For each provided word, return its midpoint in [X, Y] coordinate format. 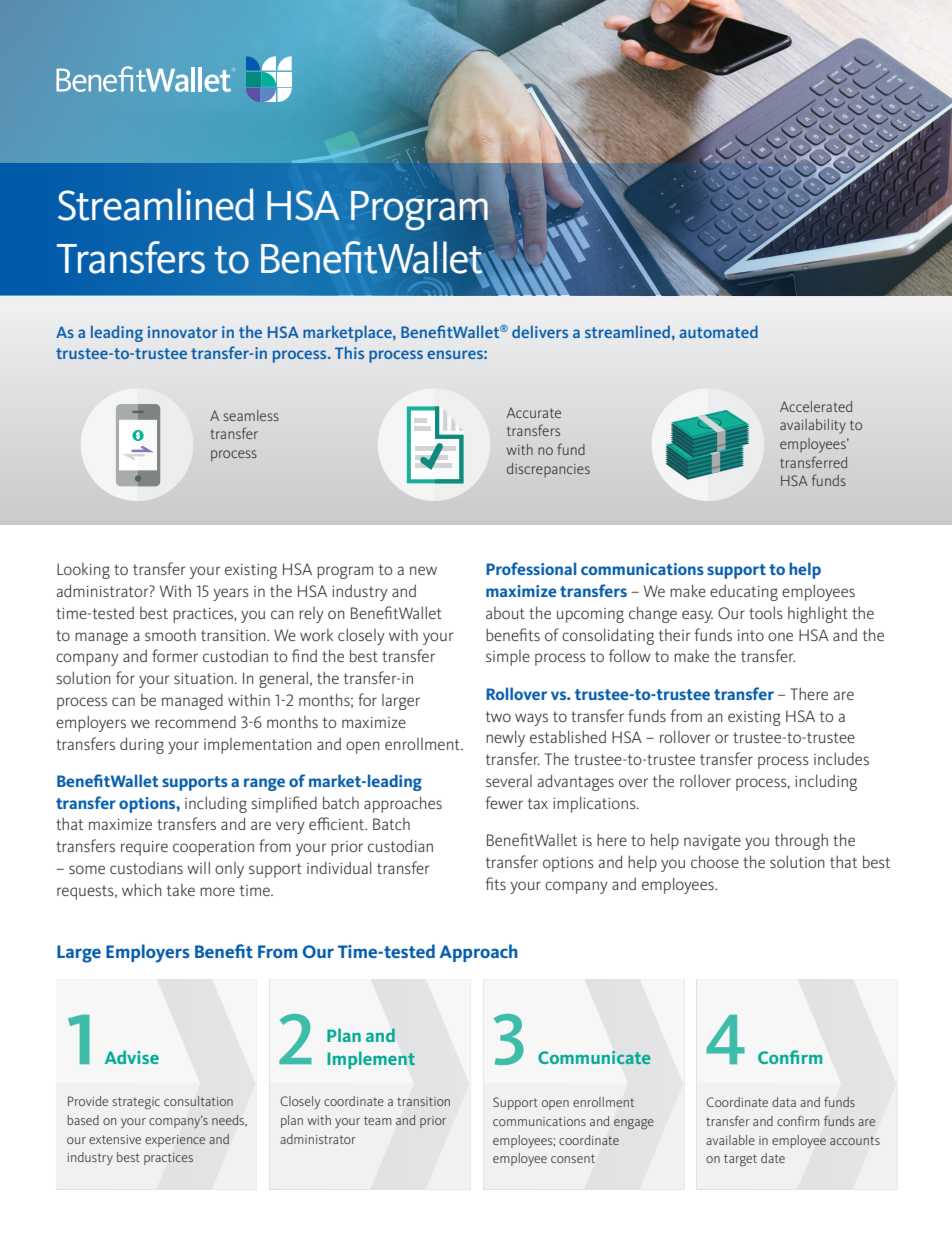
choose [715, 861]
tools [766, 612]
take [181, 890]
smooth [170, 635]
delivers [540, 332]
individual [339, 867]
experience [175, 1141]
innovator [183, 332]
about [505, 613]
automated [718, 331]
